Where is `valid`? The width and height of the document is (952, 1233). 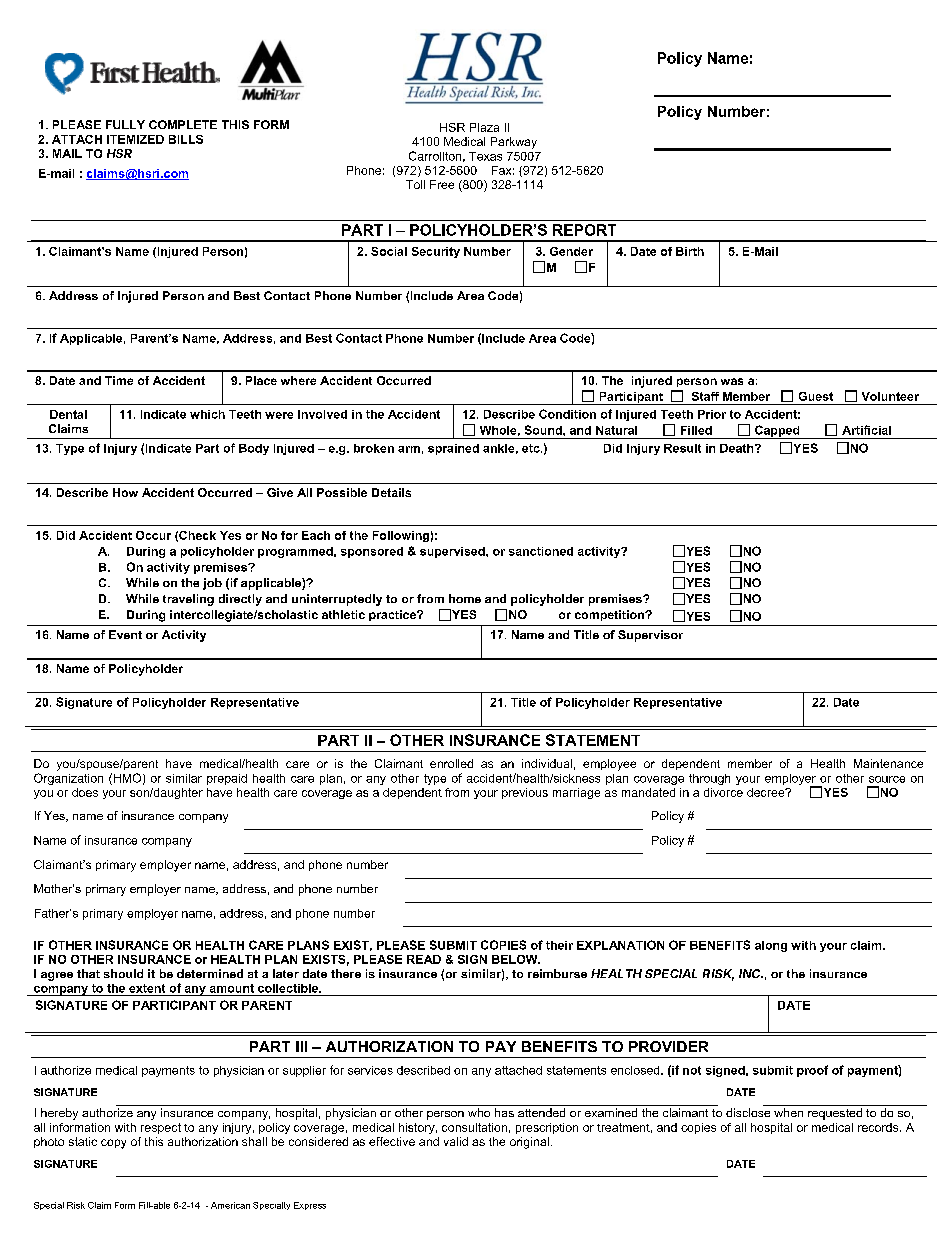 valid is located at coordinates (456, 1141).
